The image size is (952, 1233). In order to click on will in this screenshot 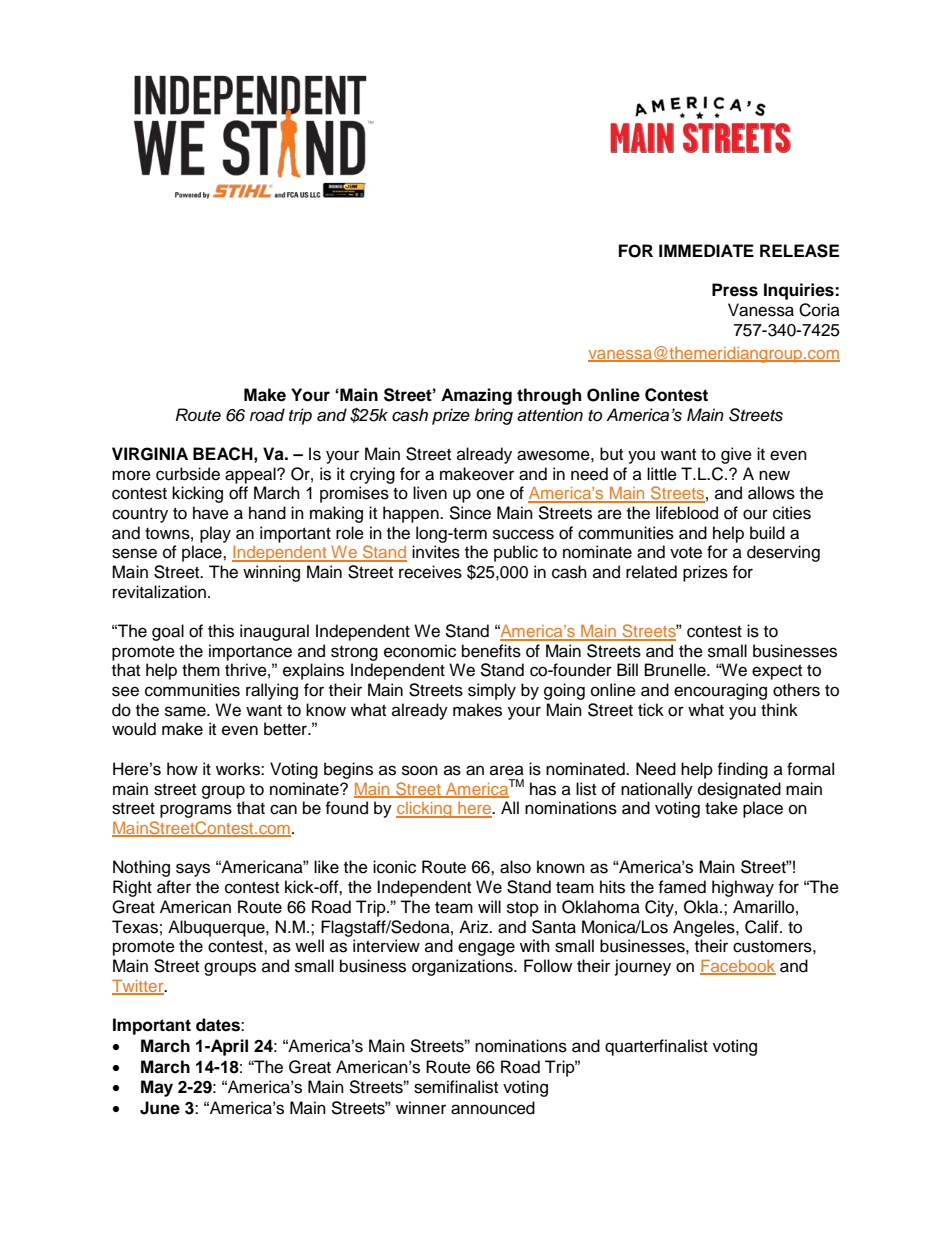, I will do `click(489, 906)`.
